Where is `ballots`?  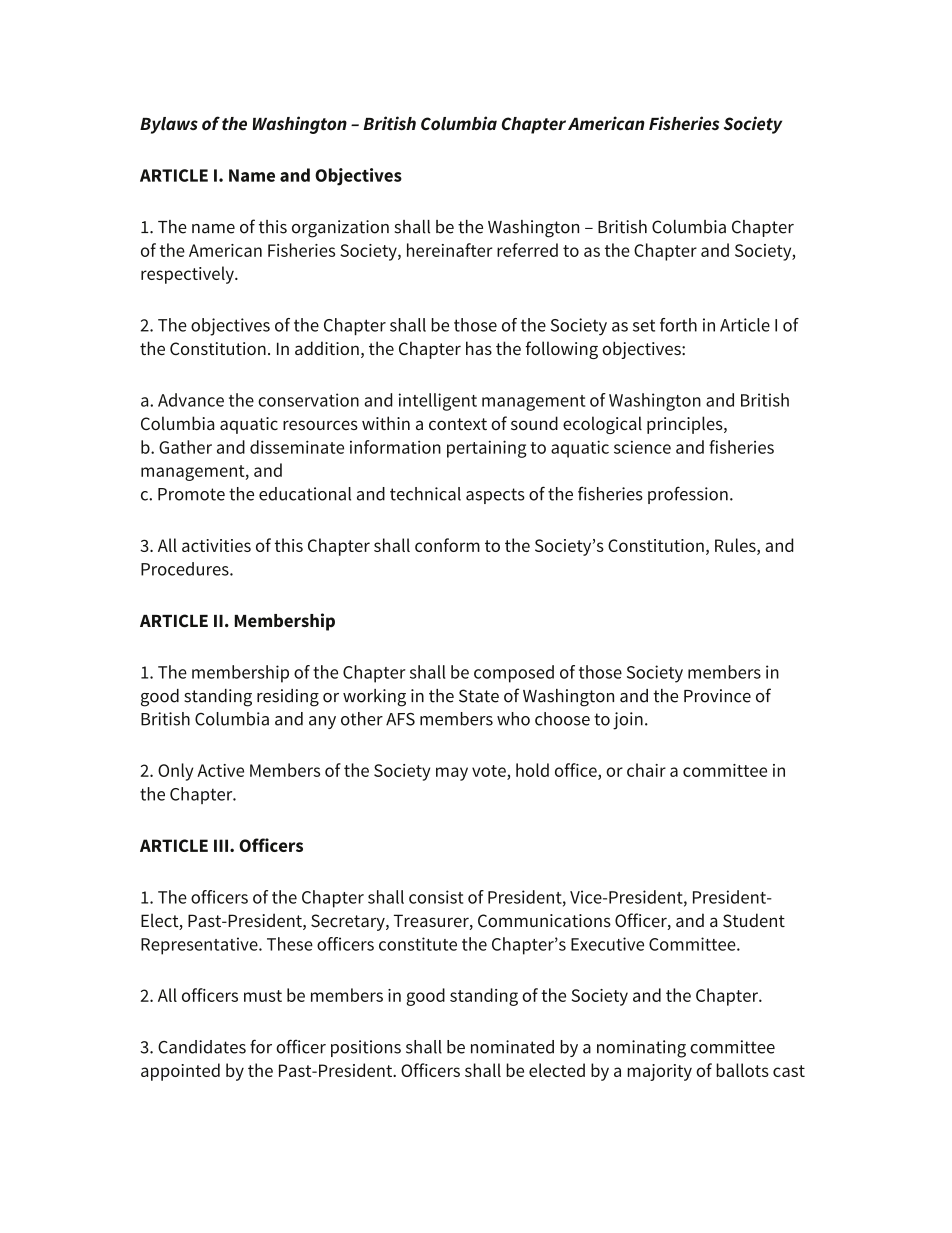 ballots is located at coordinates (742, 1070).
